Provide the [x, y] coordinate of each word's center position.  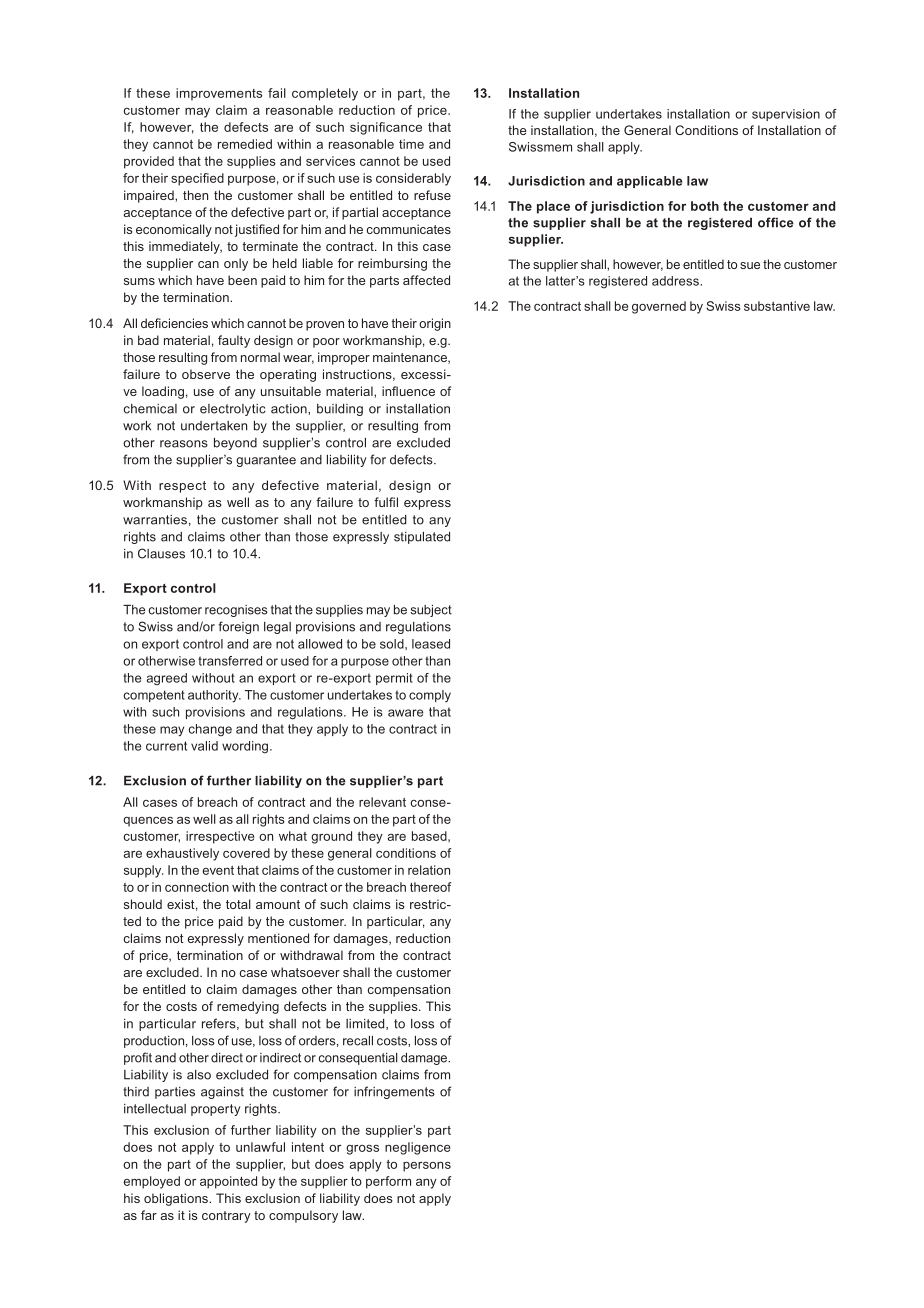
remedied [245, 144]
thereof [431, 887]
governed [659, 307]
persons [427, 1167]
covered [246, 853]
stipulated [422, 538]
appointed [228, 1182]
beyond [235, 444]
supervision [786, 115]
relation [429, 870]
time [411, 144]
